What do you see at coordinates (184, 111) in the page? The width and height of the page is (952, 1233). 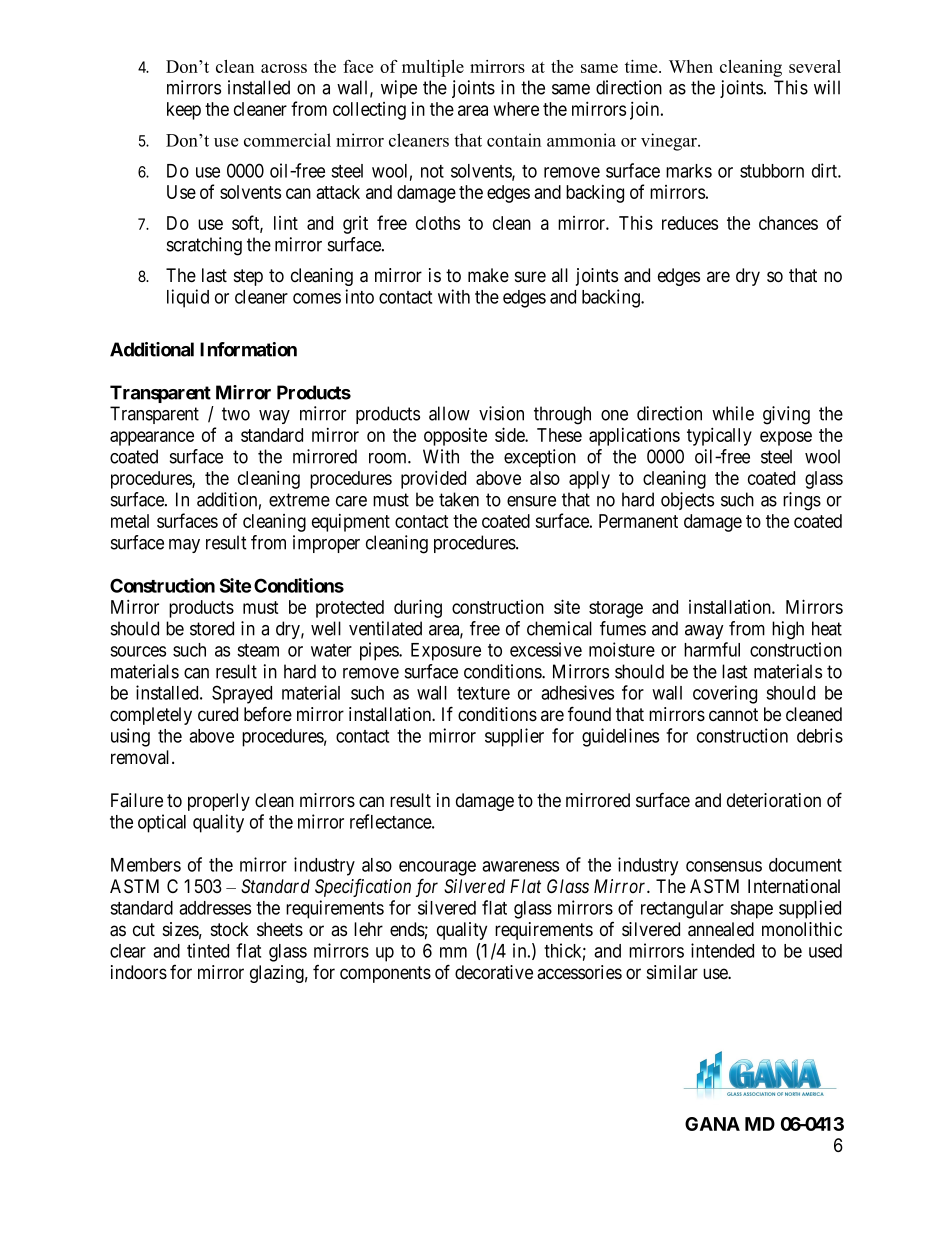 I see `keep` at bounding box center [184, 111].
